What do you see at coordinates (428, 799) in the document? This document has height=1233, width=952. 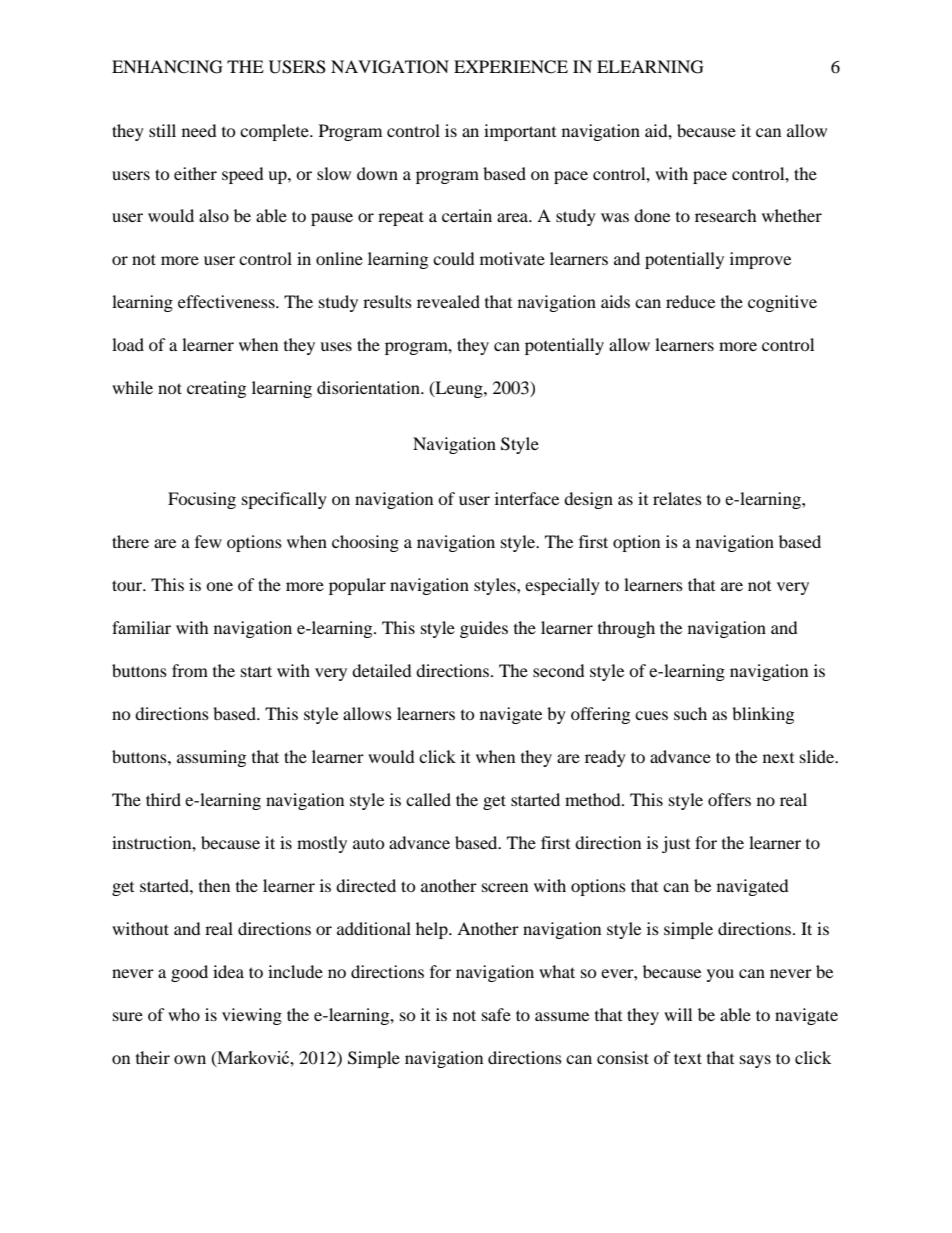 I see `called` at bounding box center [428, 799].
